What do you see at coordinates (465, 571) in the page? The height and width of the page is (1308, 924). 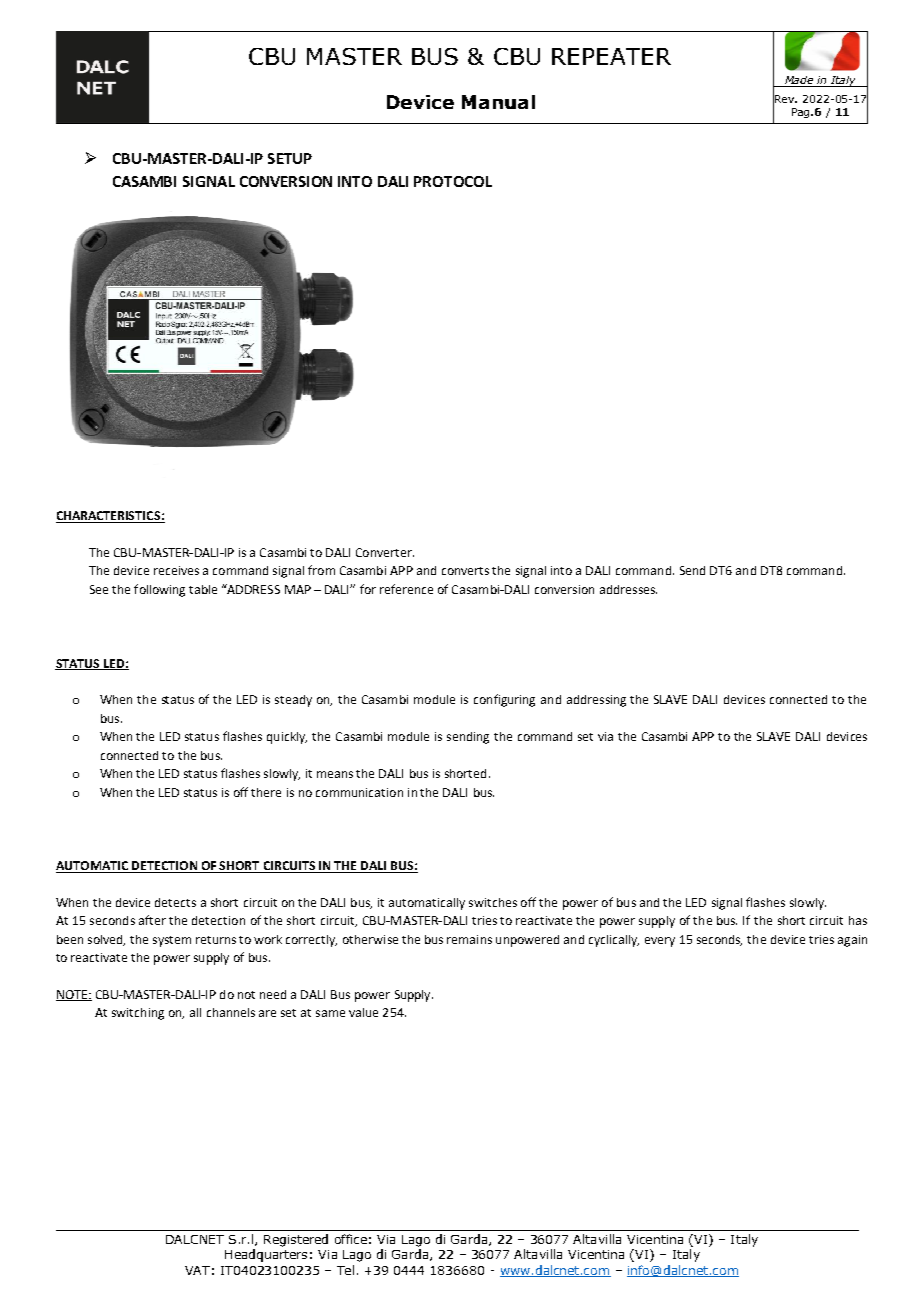 I see `converts` at bounding box center [465, 571].
